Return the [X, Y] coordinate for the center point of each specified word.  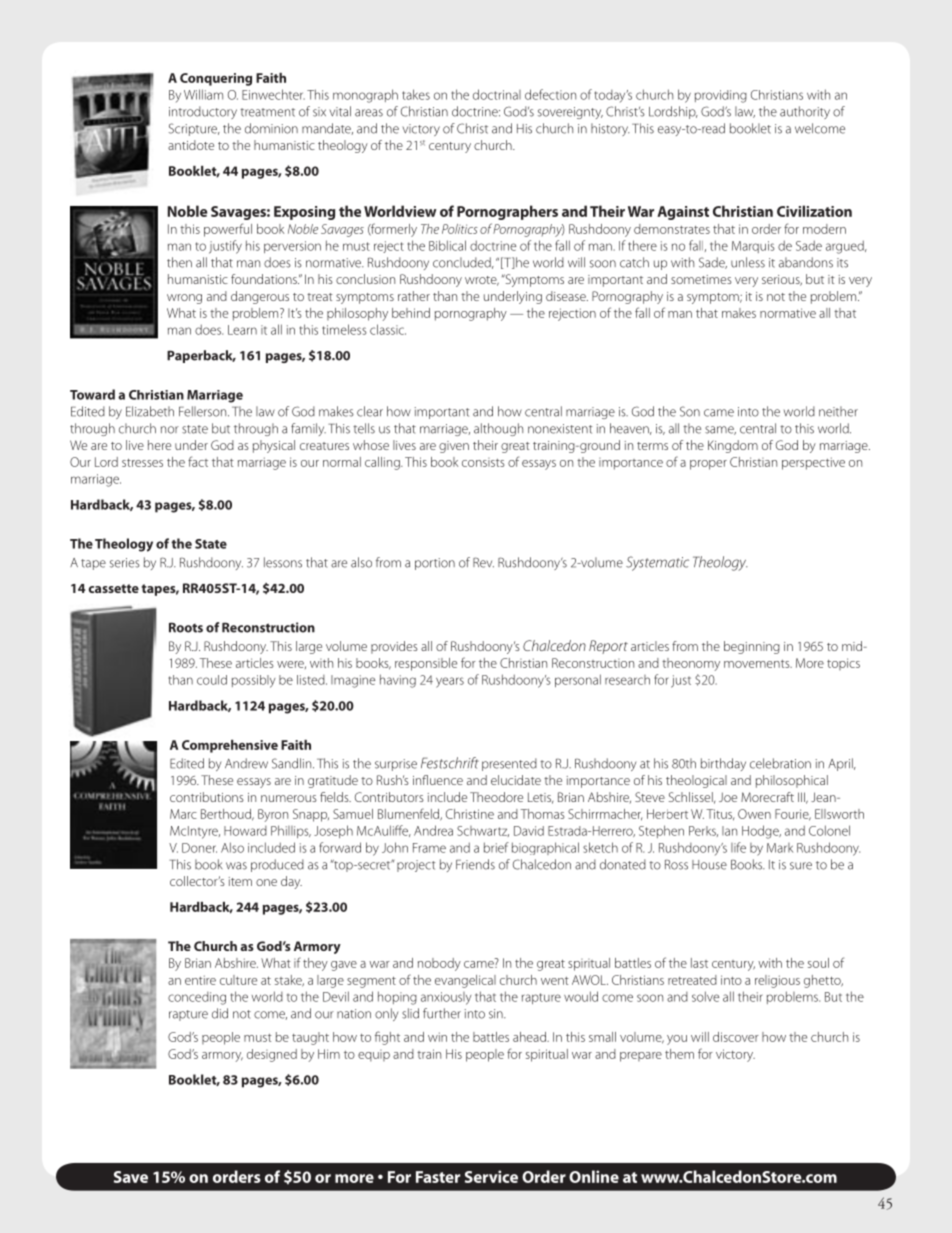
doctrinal [497, 94]
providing [721, 96]
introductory [203, 112]
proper [708, 465]
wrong [184, 299]
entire [200, 980]
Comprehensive [230, 746]
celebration [780, 763]
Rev [483, 562]
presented [509, 764]
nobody [439, 964]
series [125, 563]
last [699, 963]
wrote [482, 281]
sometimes [701, 279]
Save [131, 1177]
